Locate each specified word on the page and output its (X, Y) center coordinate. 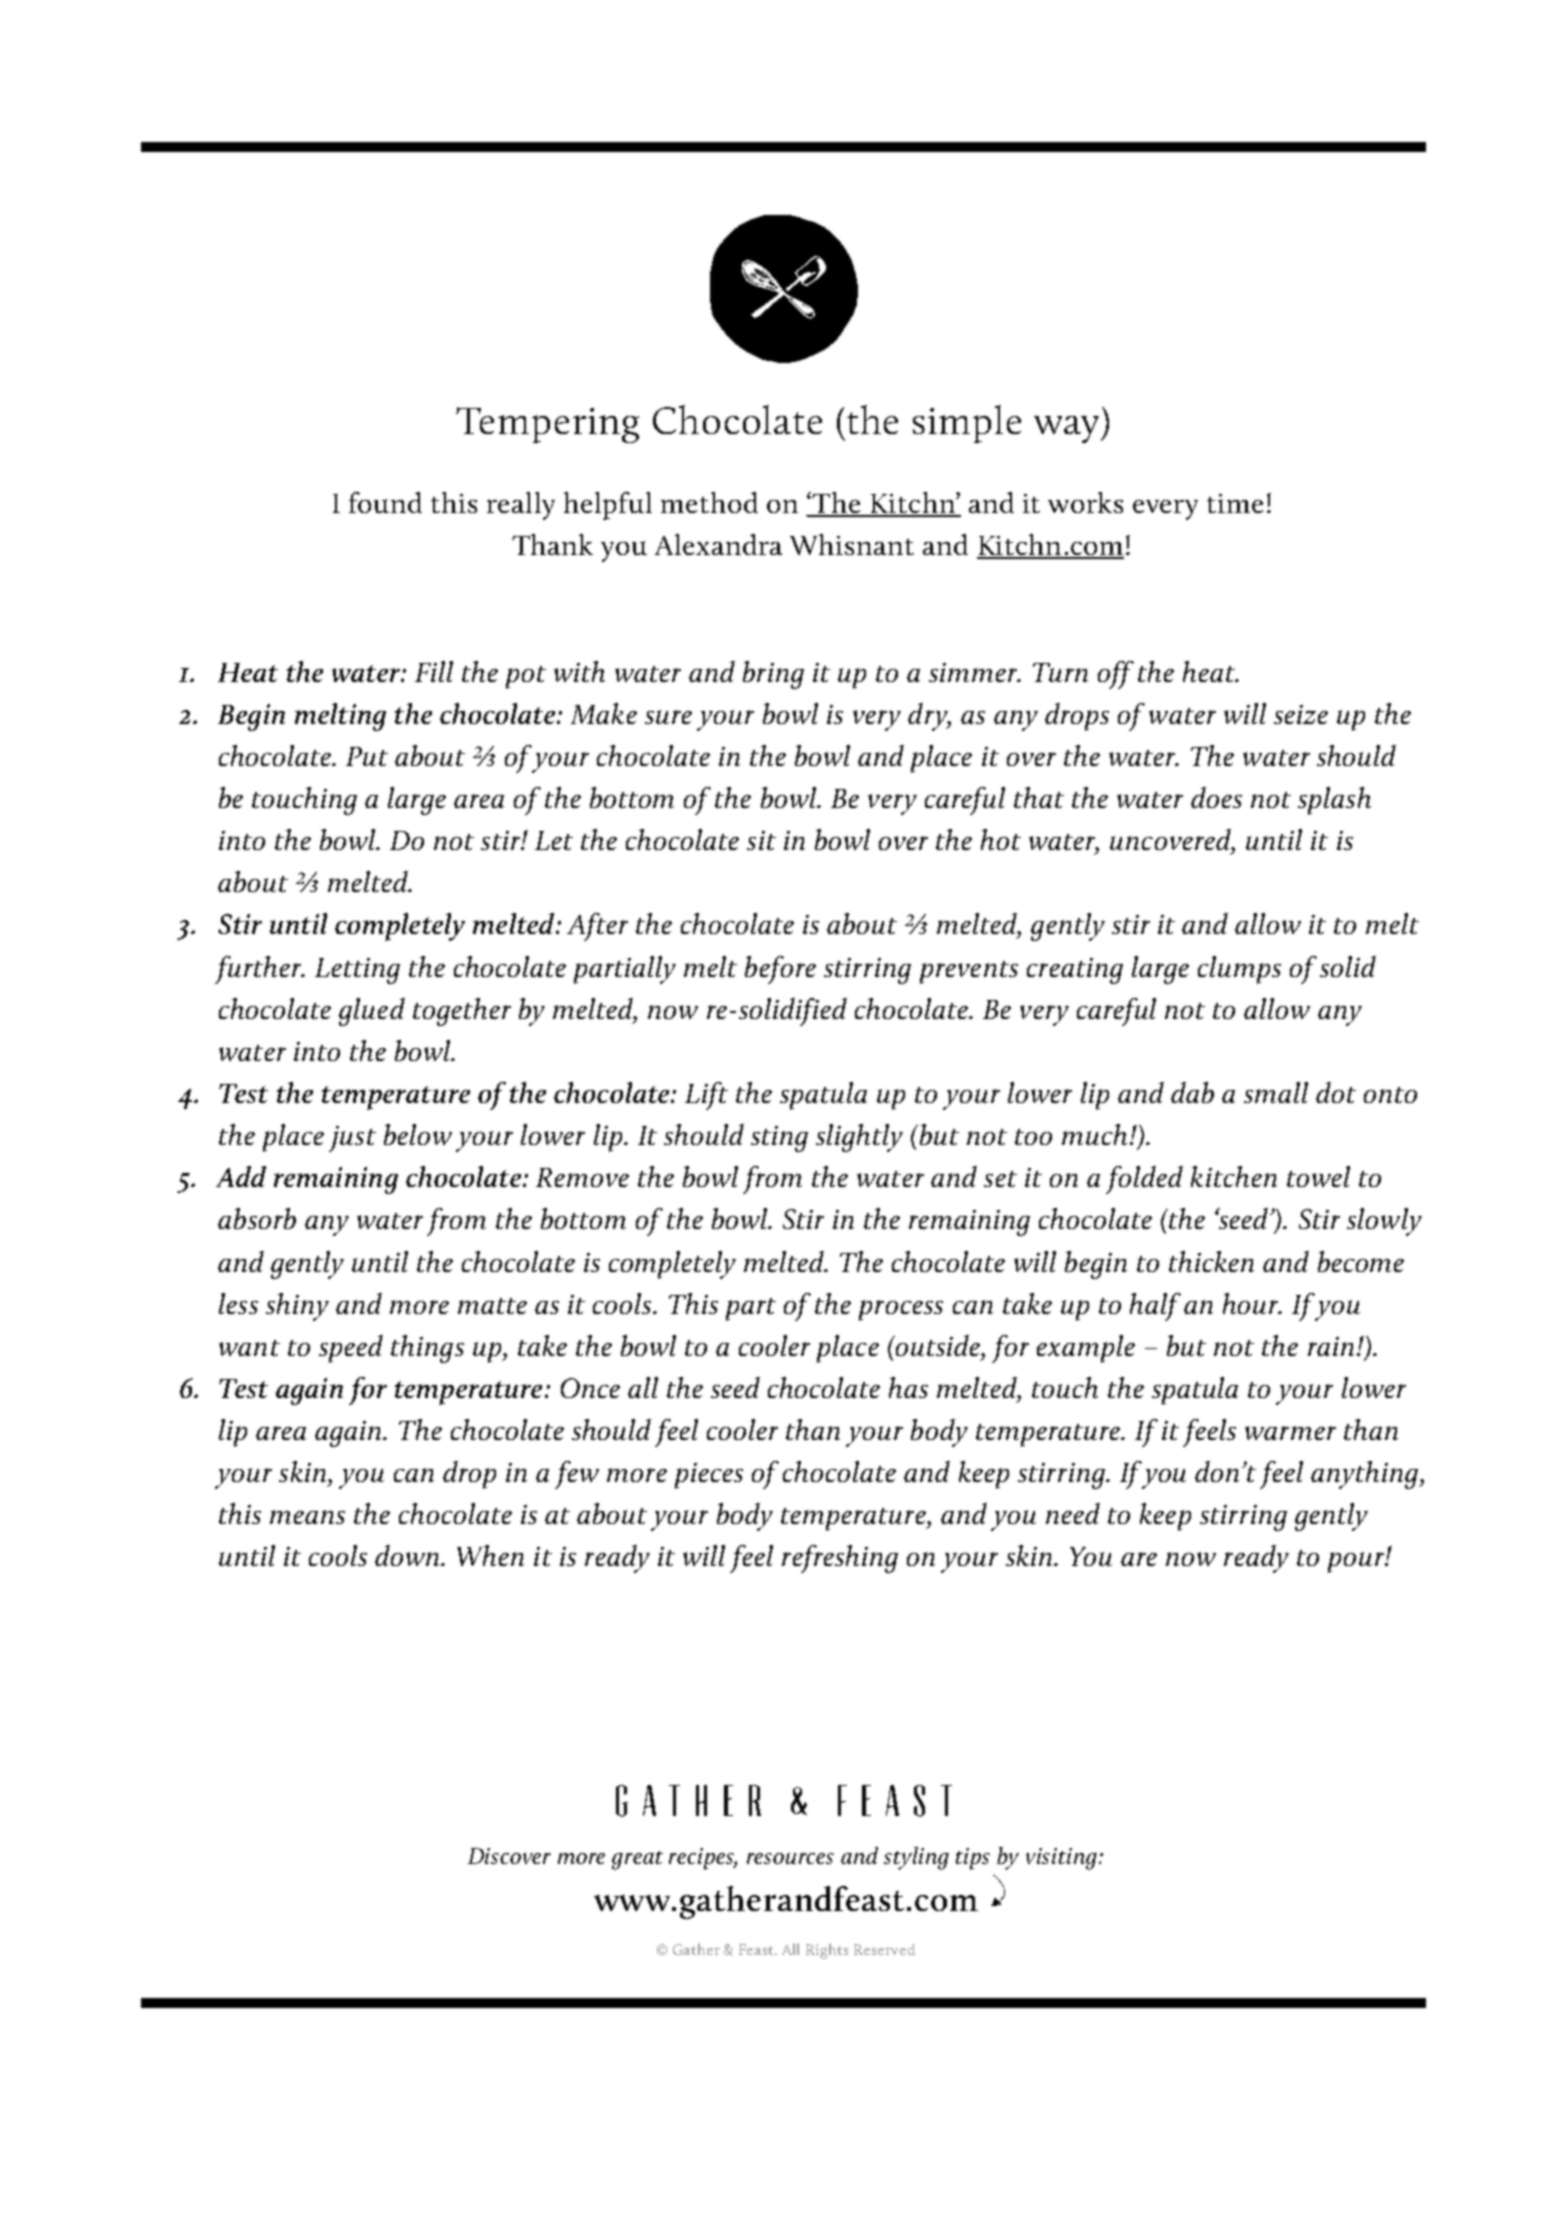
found (385, 502)
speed (351, 1349)
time (1235, 503)
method (709, 502)
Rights (827, 1951)
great (637, 1860)
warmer (1290, 1433)
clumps (1239, 970)
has (908, 1387)
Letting (357, 971)
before (780, 970)
